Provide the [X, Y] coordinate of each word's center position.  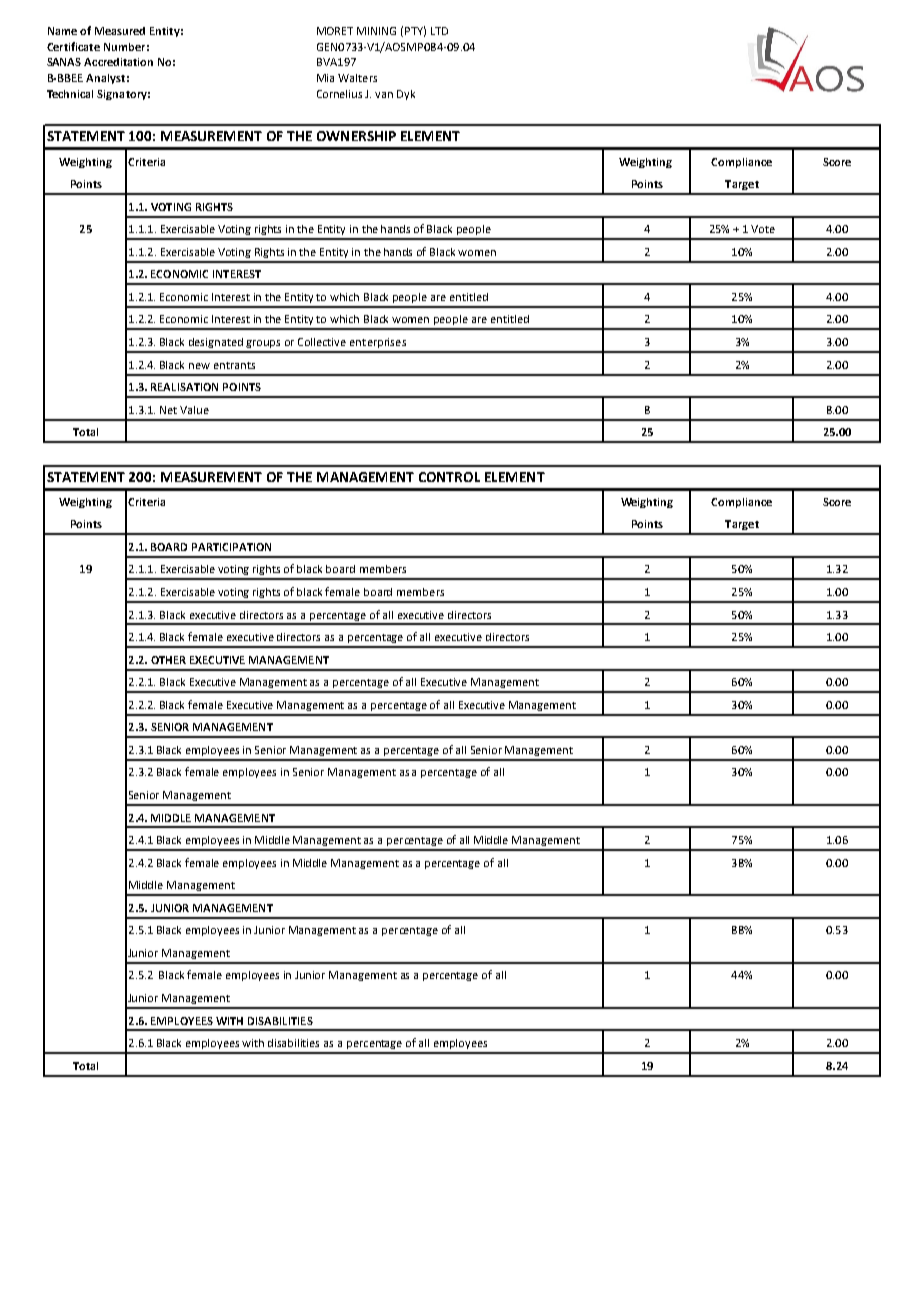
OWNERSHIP [356, 136]
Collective [322, 342]
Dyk [406, 95]
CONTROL [449, 477]
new [199, 366]
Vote [763, 229]
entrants [234, 365]
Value [194, 410]
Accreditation [118, 62]
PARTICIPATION [231, 547]
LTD [439, 31]
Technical [70, 94]
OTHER [168, 660]
